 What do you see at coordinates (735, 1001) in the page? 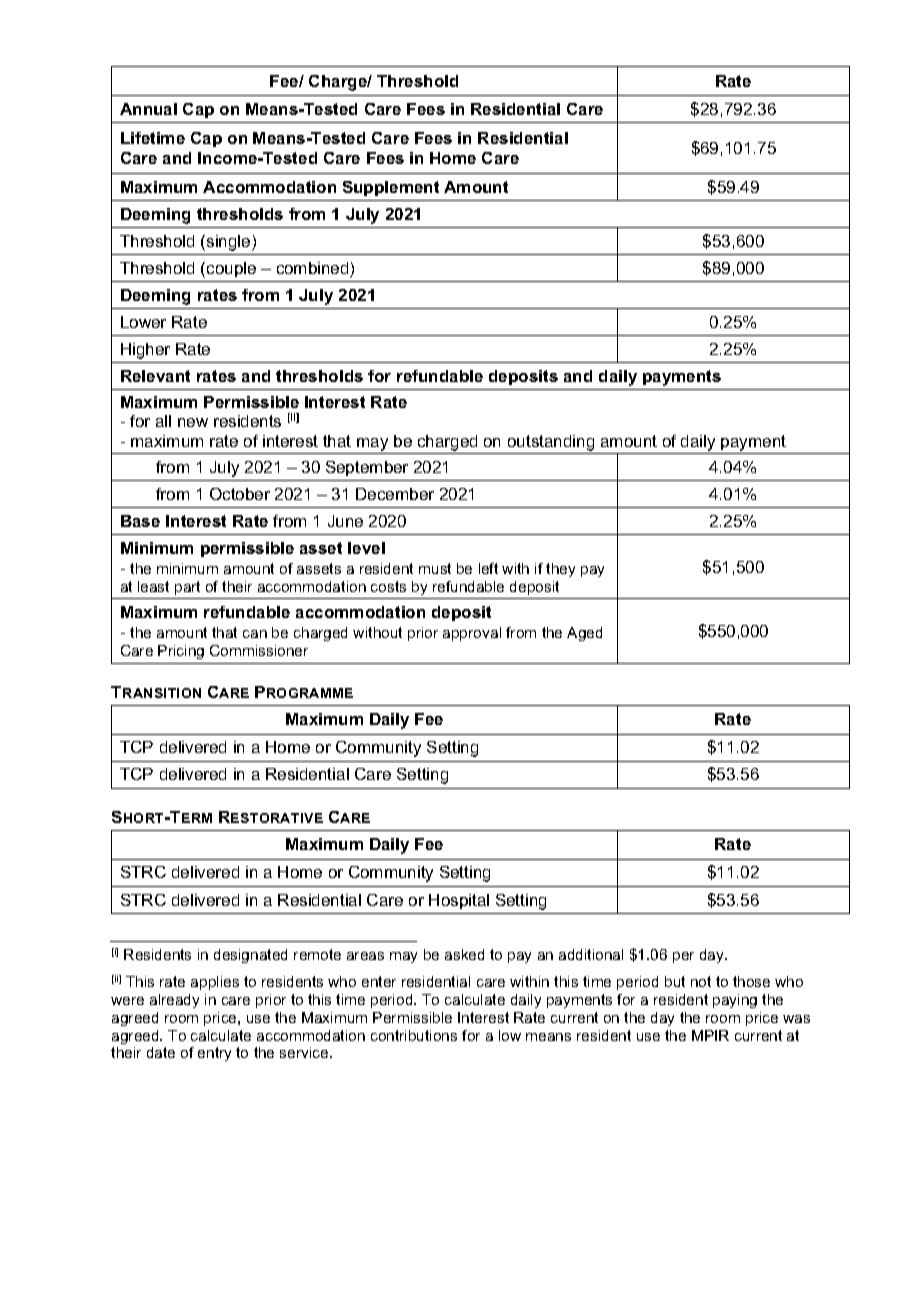
I see `paying` at bounding box center [735, 1001].
